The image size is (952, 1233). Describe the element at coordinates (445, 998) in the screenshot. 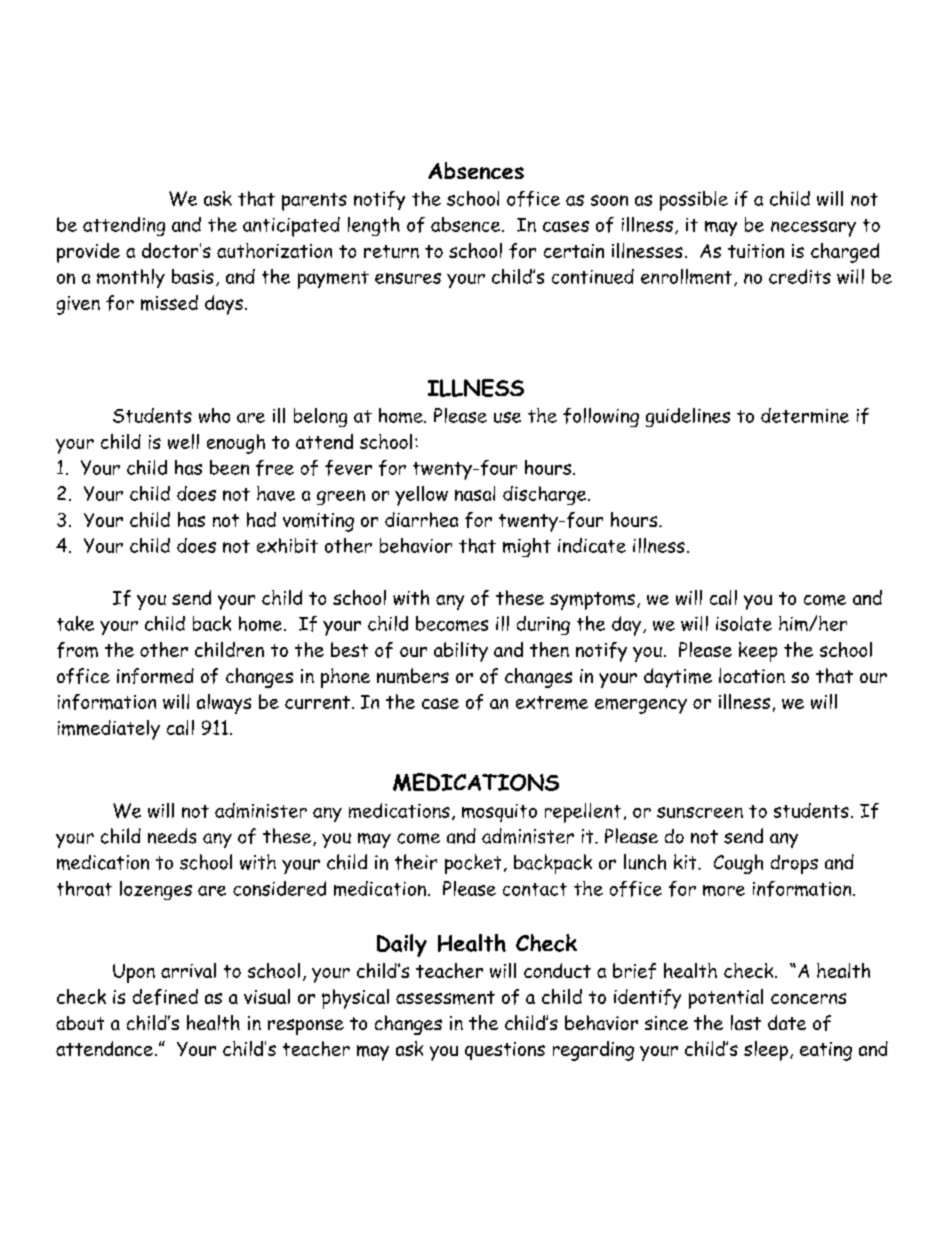

I see `assessment` at that location.
